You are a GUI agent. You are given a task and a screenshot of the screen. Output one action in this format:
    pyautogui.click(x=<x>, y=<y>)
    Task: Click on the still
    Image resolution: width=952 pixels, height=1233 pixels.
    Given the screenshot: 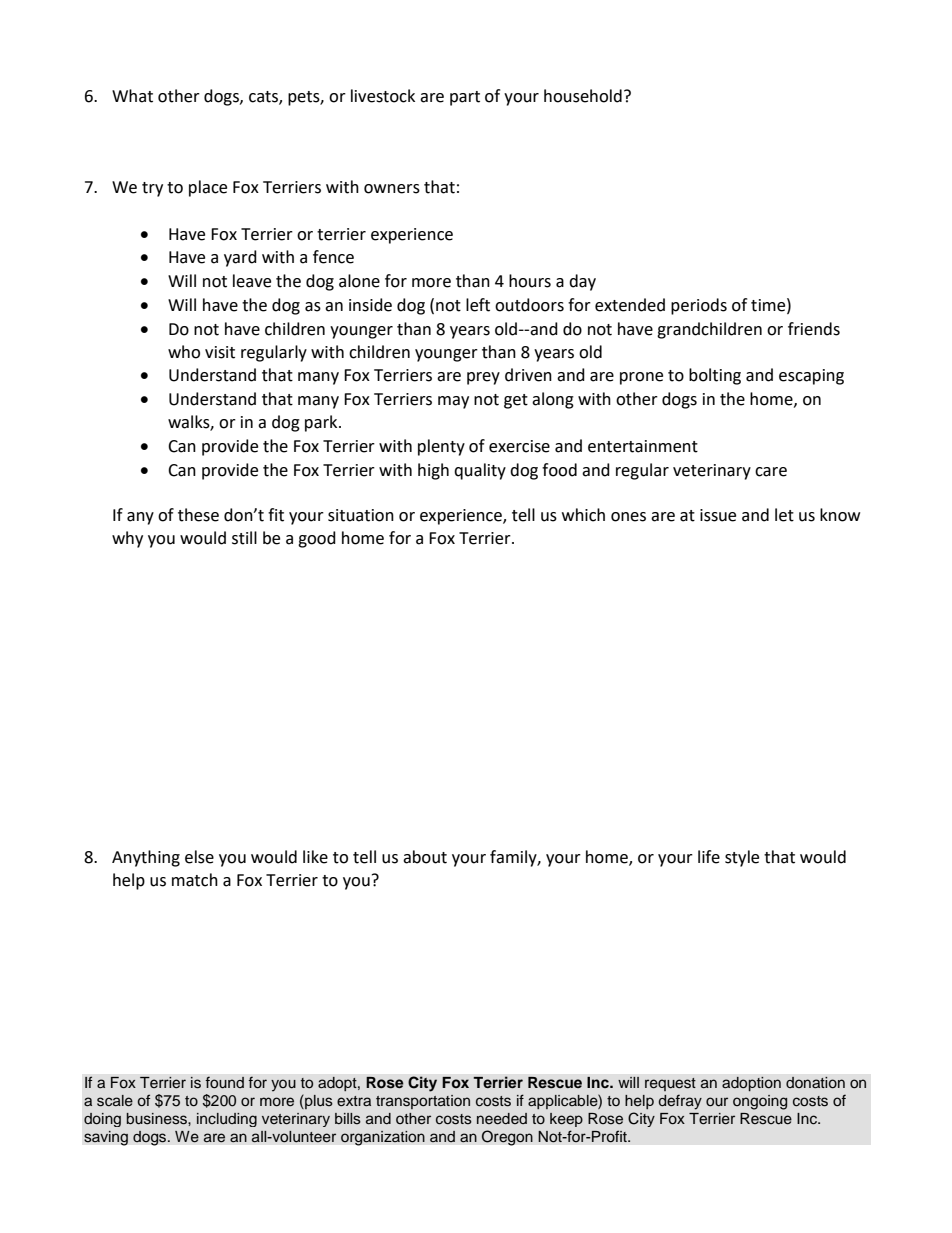 What is the action you would take?
    pyautogui.click(x=244, y=538)
